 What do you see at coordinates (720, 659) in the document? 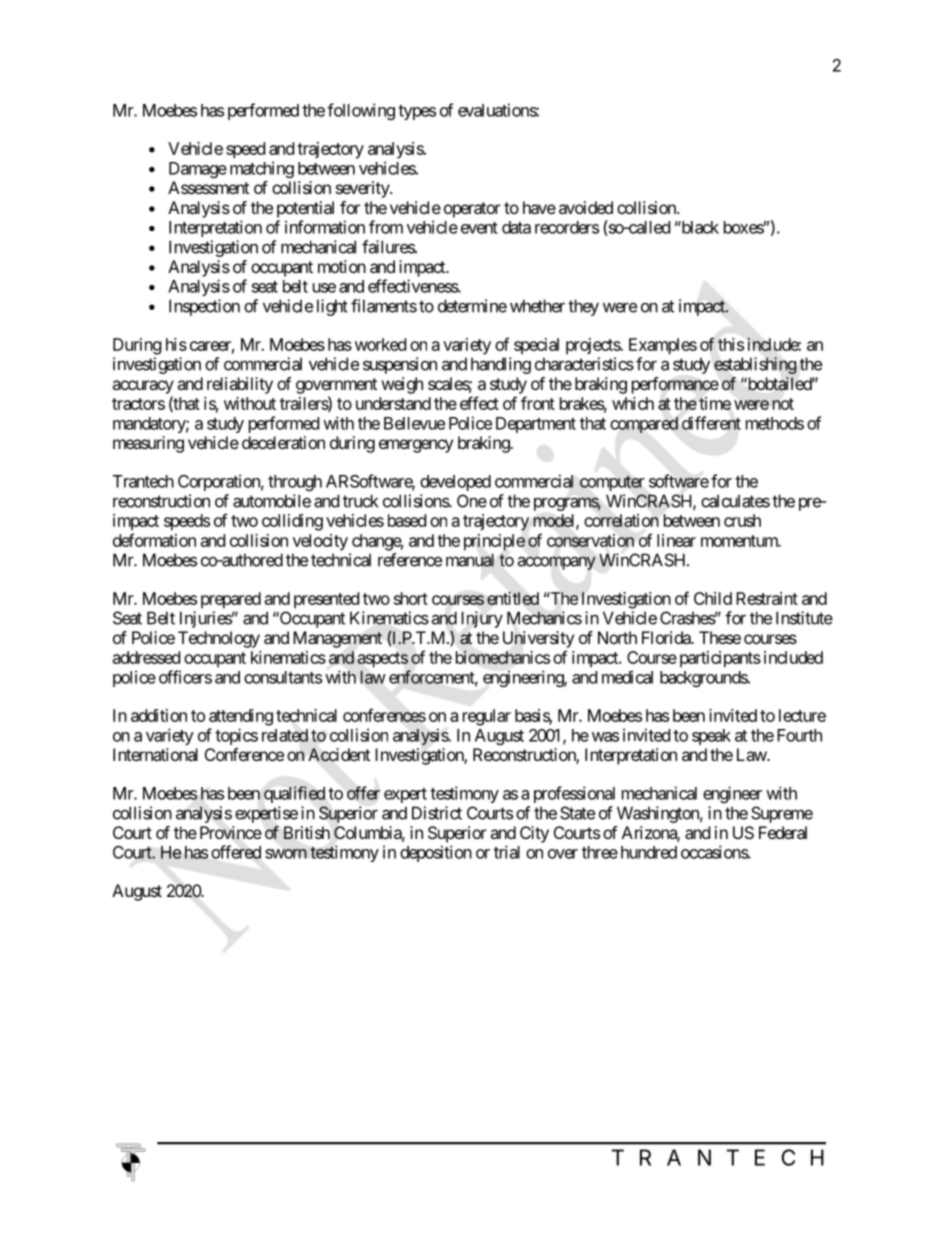
I see `participants` at bounding box center [720, 659].
